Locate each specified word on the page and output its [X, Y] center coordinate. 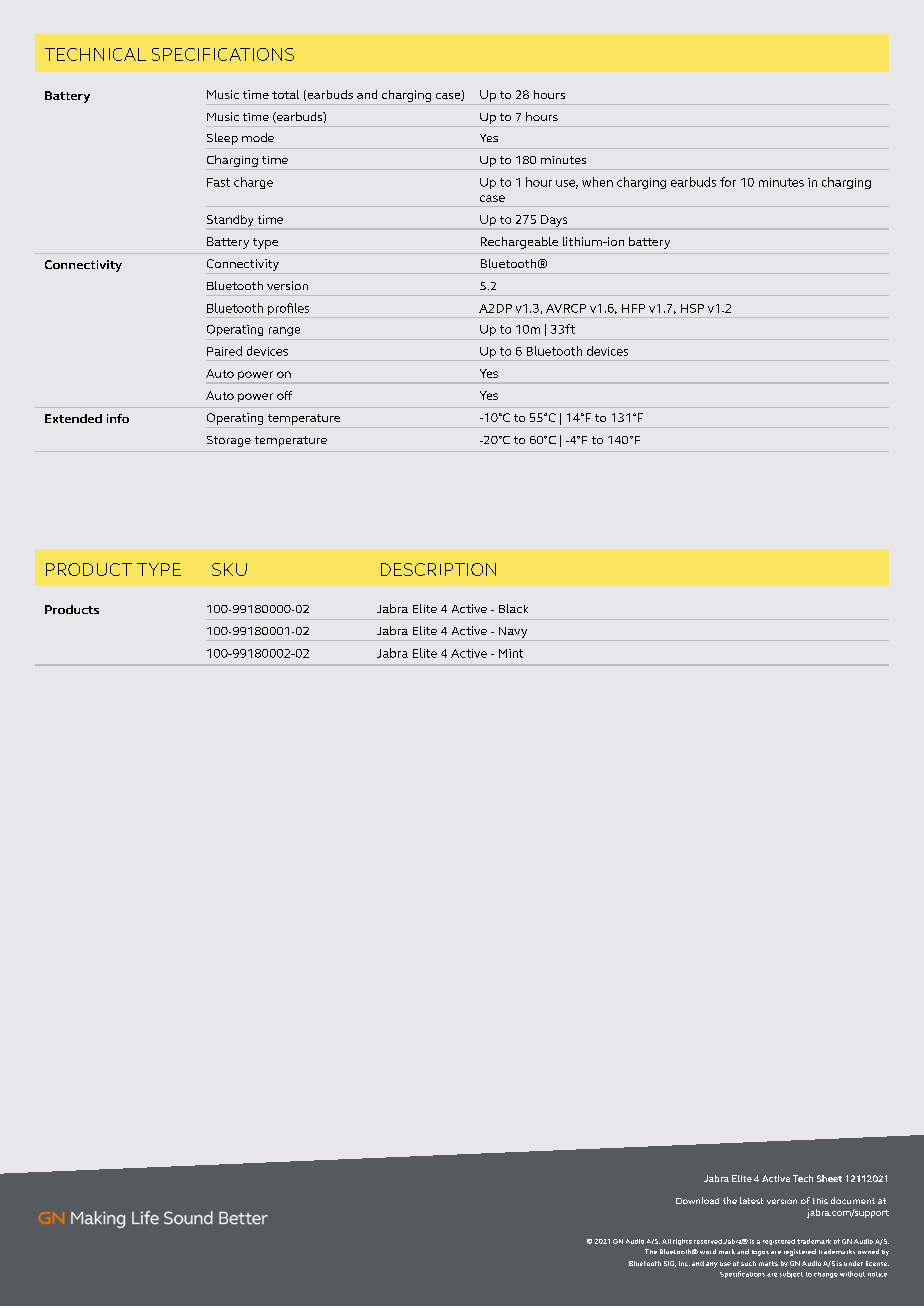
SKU [229, 569]
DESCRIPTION [438, 569]
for [728, 182]
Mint [511, 653]
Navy [513, 632]
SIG [670, 1264]
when [597, 182]
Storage [229, 441]
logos [760, 1253]
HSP [692, 308]
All [666, 1241]
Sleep [222, 139]
